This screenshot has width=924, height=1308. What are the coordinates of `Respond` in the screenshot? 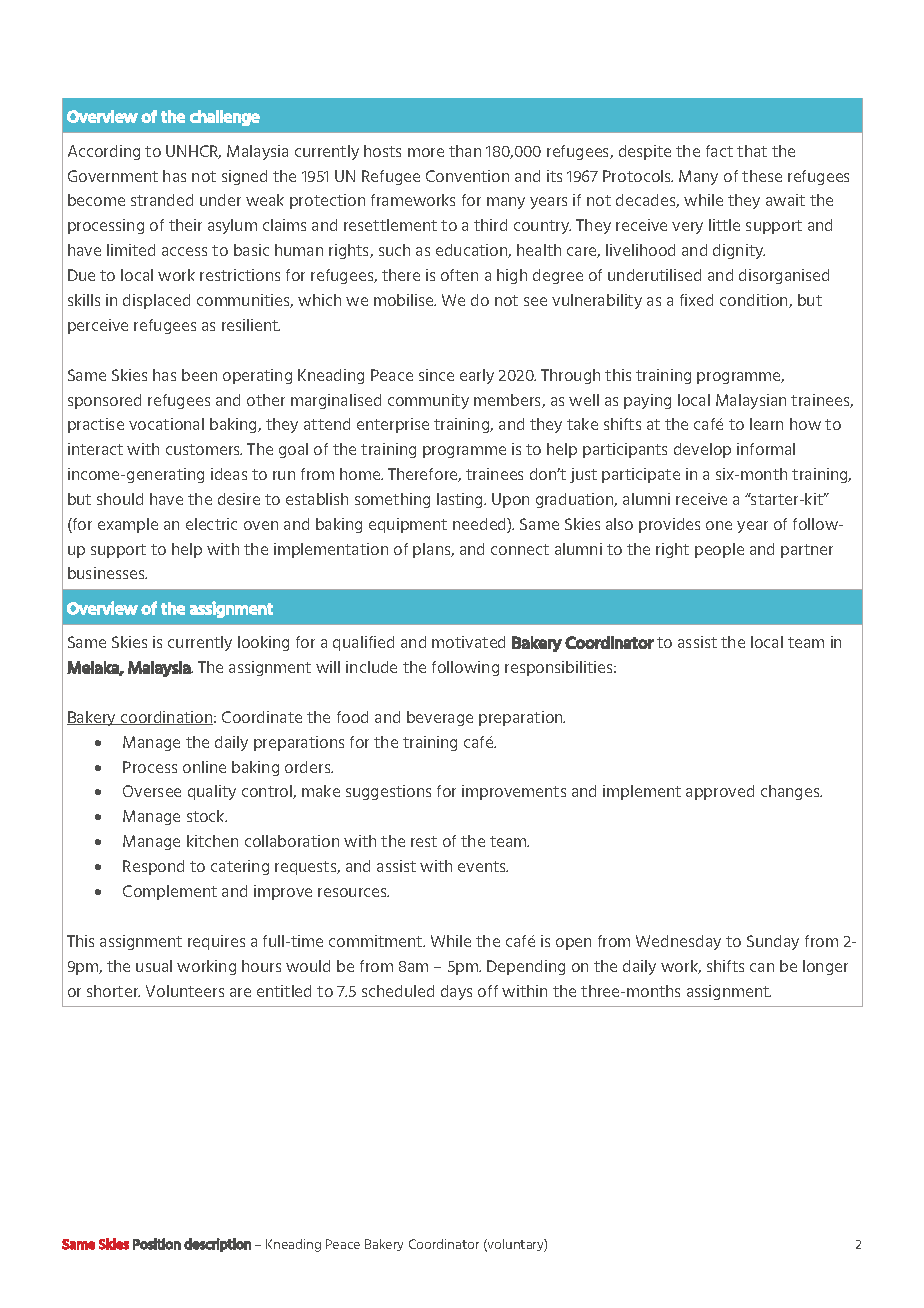 It's located at (153, 867).
